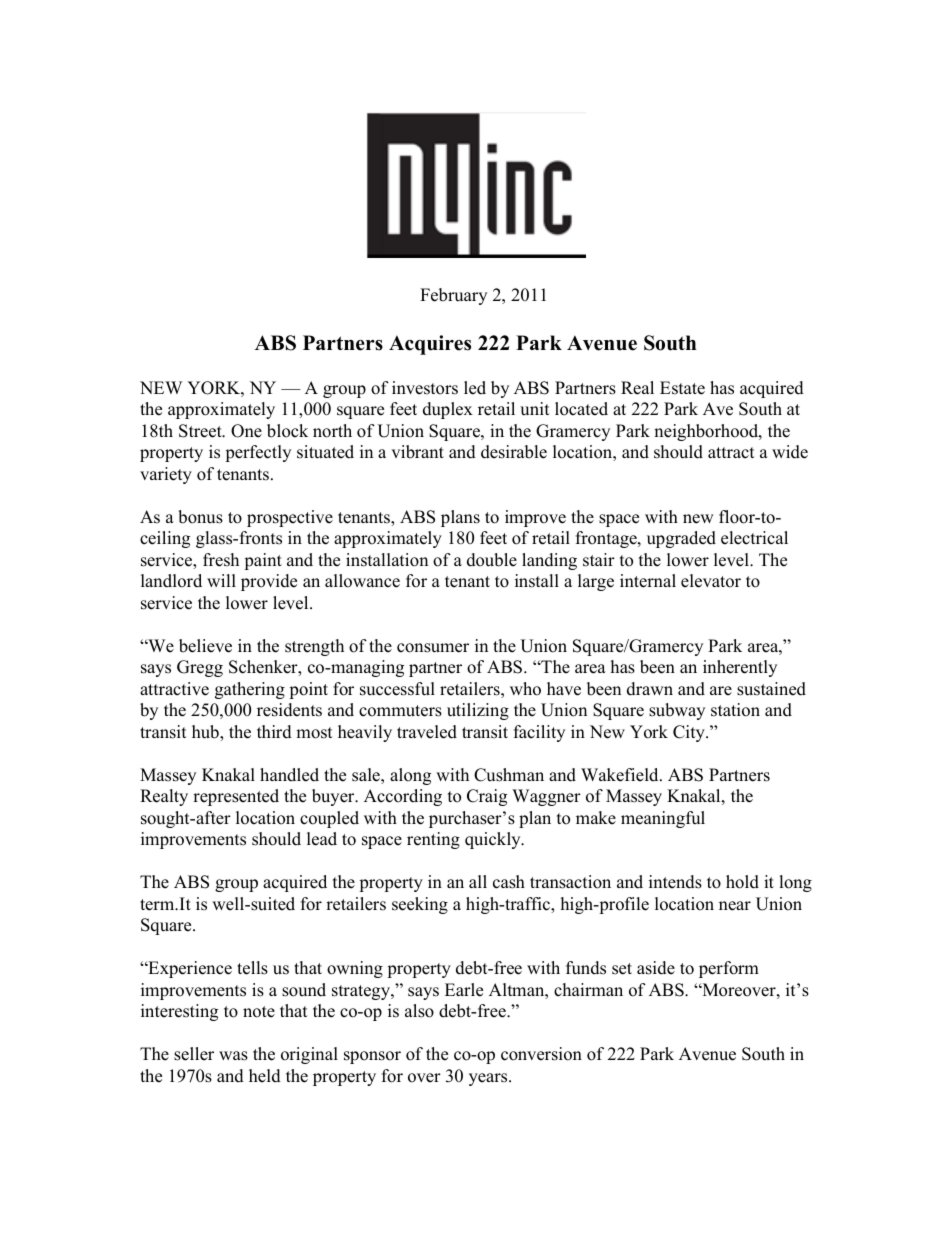 The width and height of the screenshot is (952, 1233). Describe the element at coordinates (681, 539) in the screenshot. I see `upgraded` at that location.
